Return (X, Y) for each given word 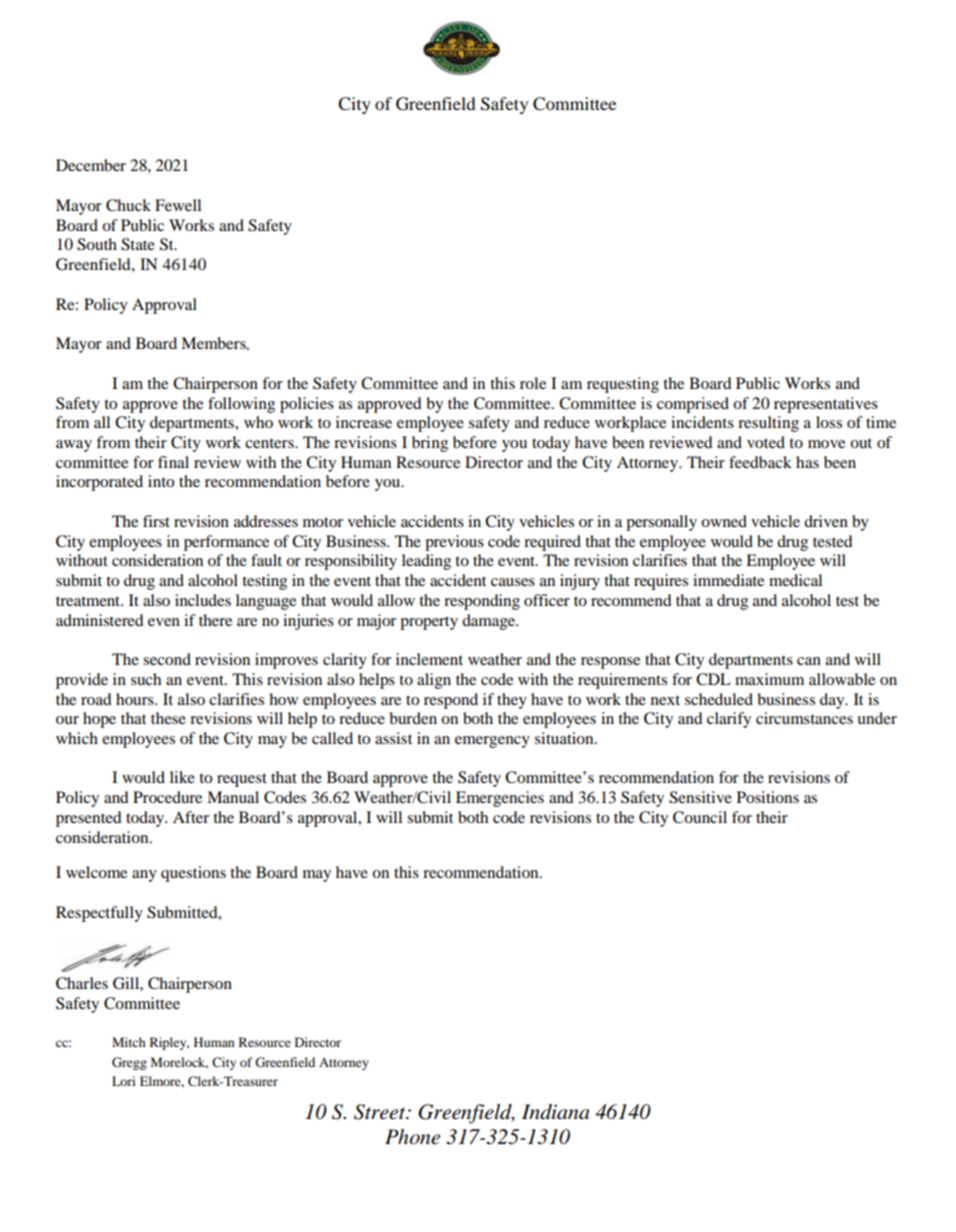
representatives (826, 405)
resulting (768, 424)
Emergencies (500, 799)
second (167, 659)
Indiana (555, 1112)
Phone (412, 1137)
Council (700, 817)
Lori (124, 1081)
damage (490, 622)
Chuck (128, 205)
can (809, 661)
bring (430, 444)
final (173, 462)
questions (193, 874)
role (533, 383)
